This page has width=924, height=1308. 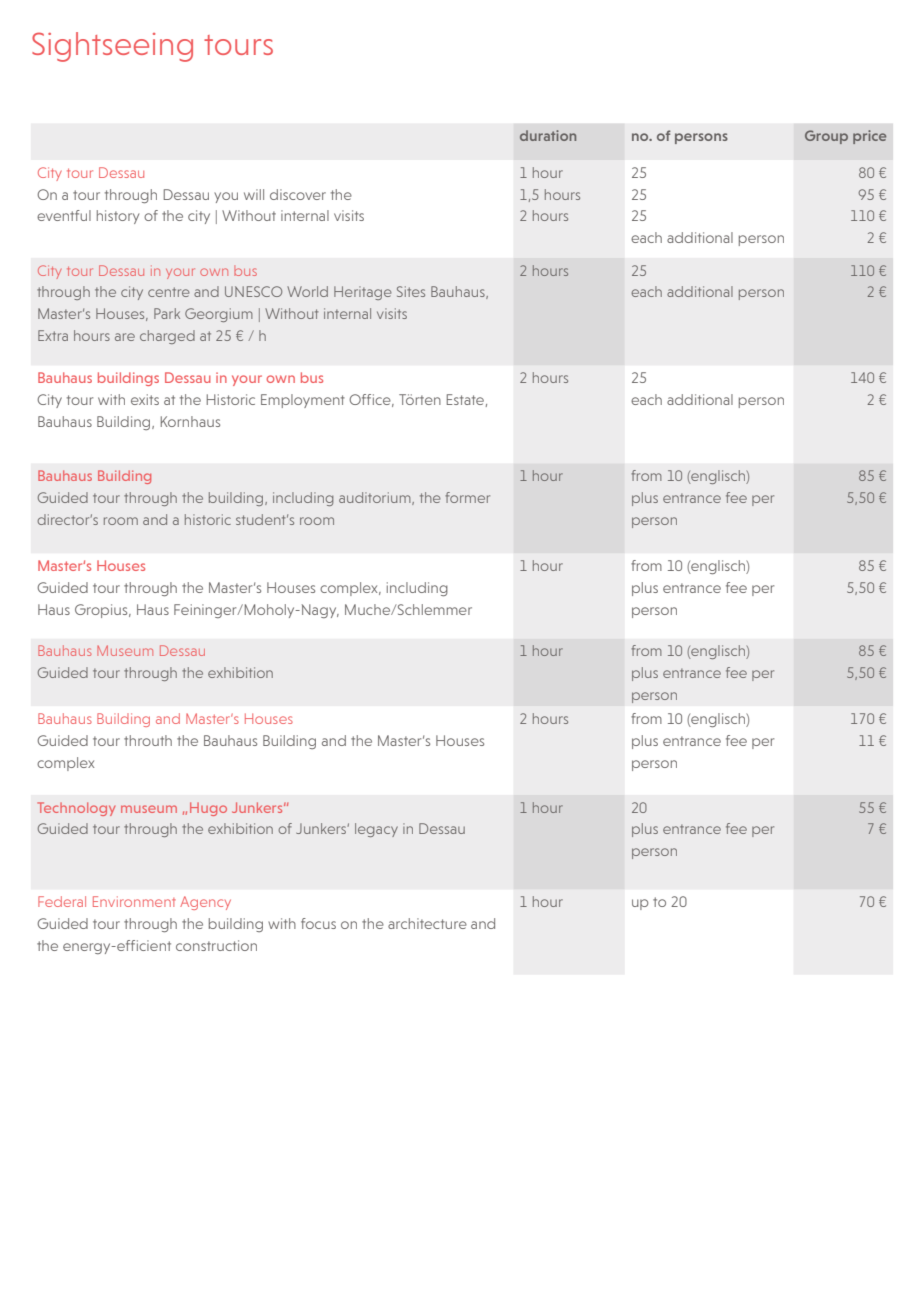 What do you see at coordinates (467, 497) in the page?
I see `former` at bounding box center [467, 497].
